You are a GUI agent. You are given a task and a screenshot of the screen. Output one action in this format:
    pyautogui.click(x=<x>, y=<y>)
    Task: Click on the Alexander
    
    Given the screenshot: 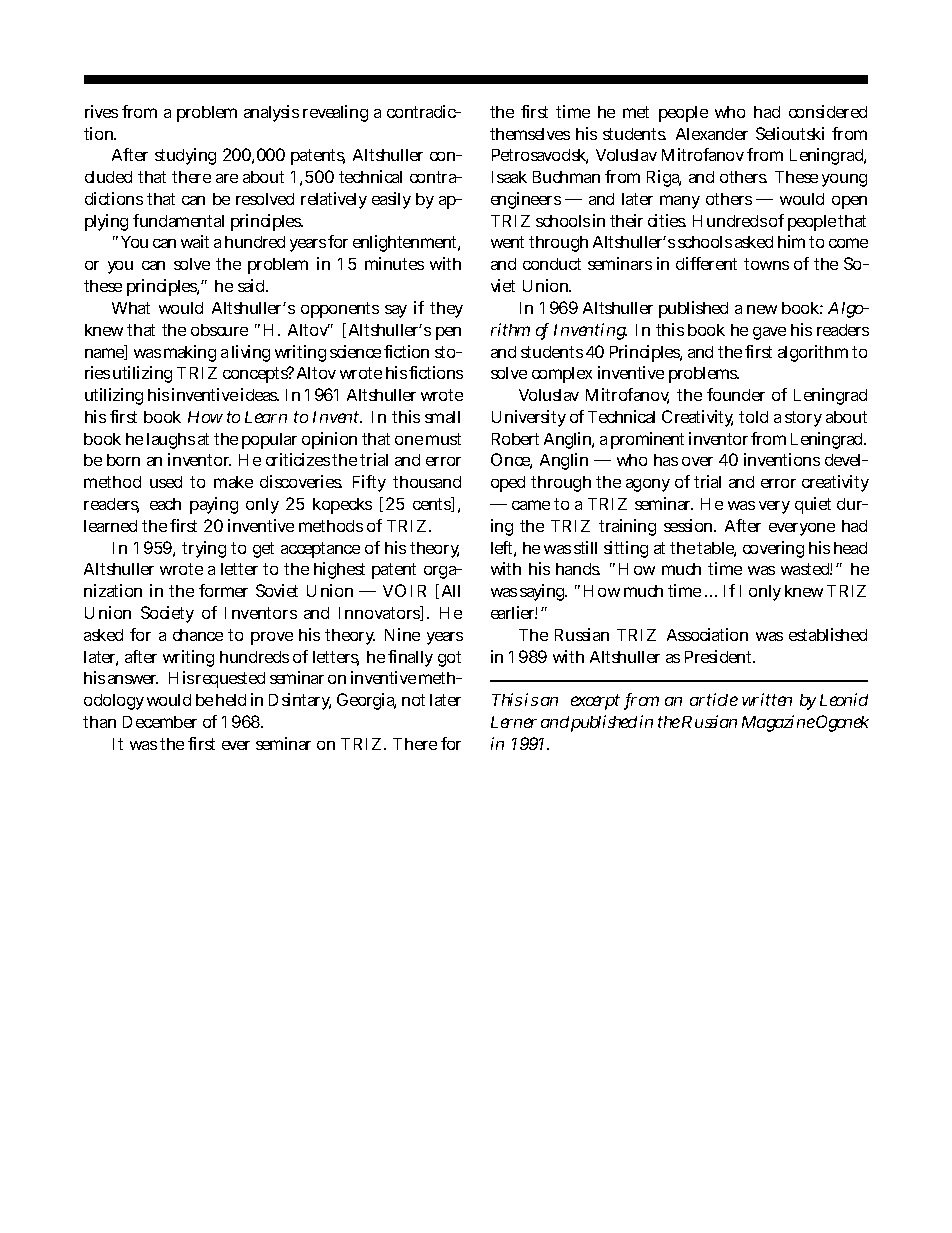 What is the action you would take?
    pyautogui.click(x=712, y=134)
